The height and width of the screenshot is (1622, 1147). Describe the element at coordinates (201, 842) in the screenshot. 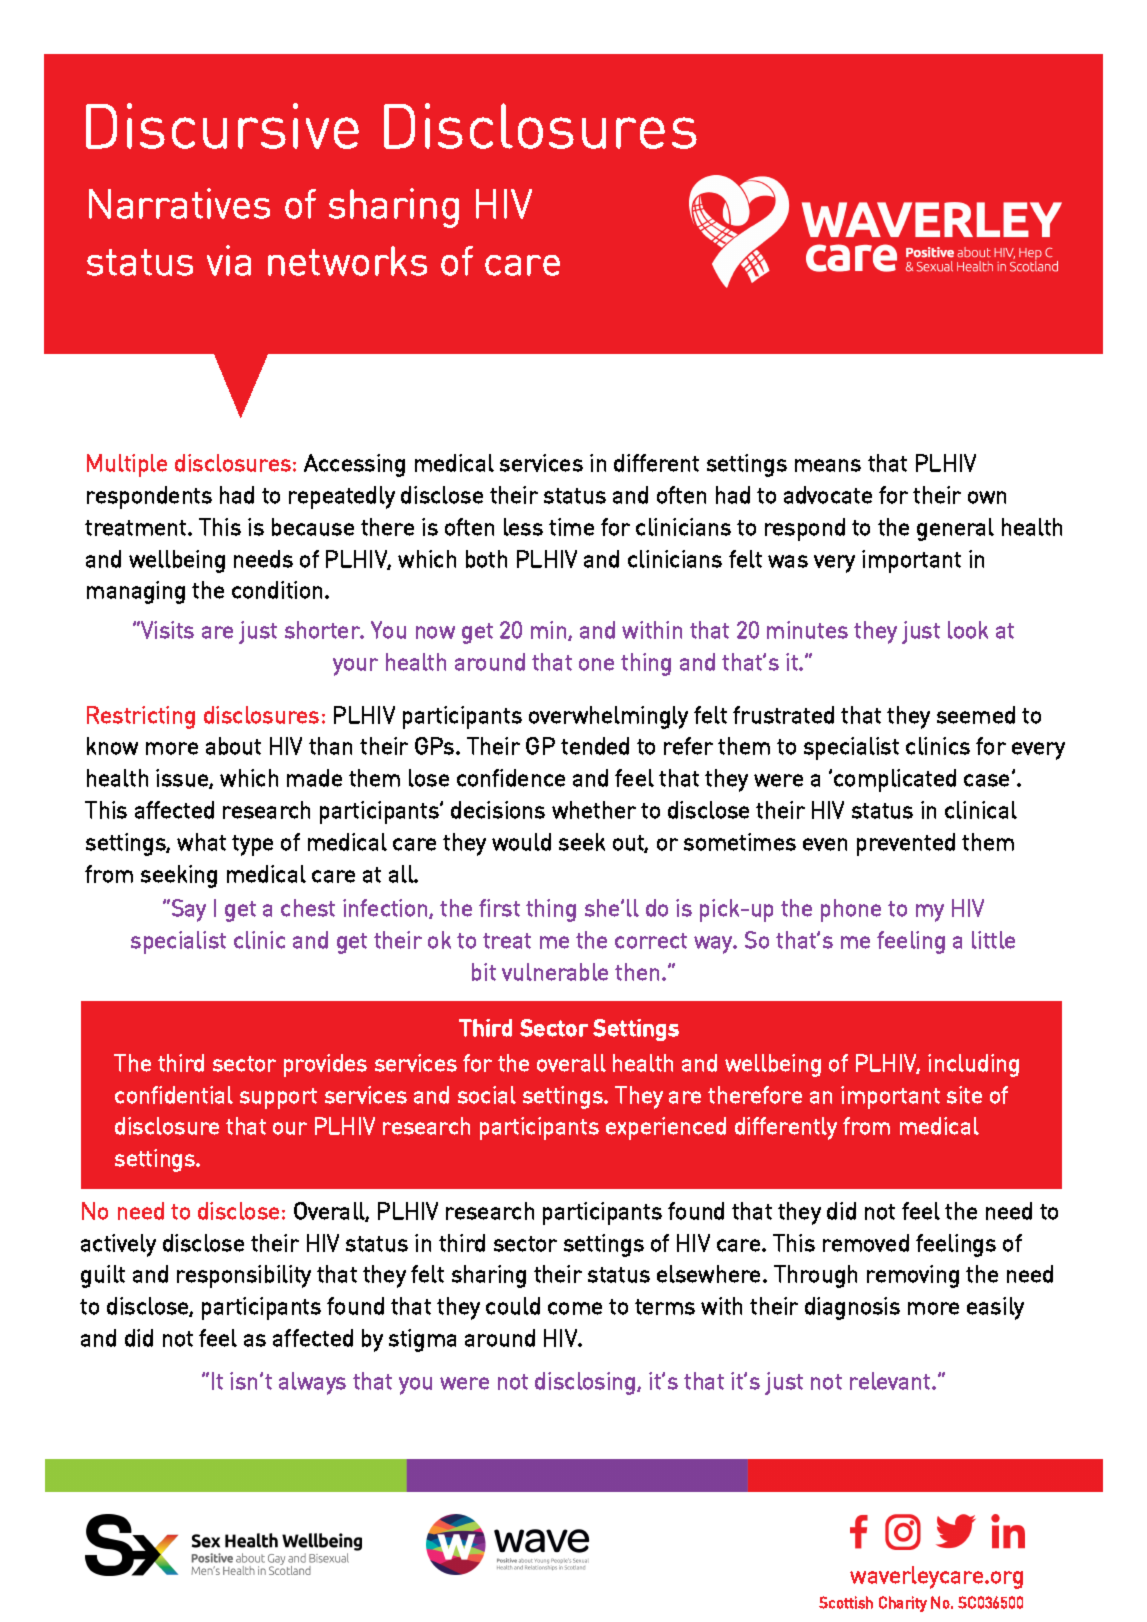

I see `what` at that location.
